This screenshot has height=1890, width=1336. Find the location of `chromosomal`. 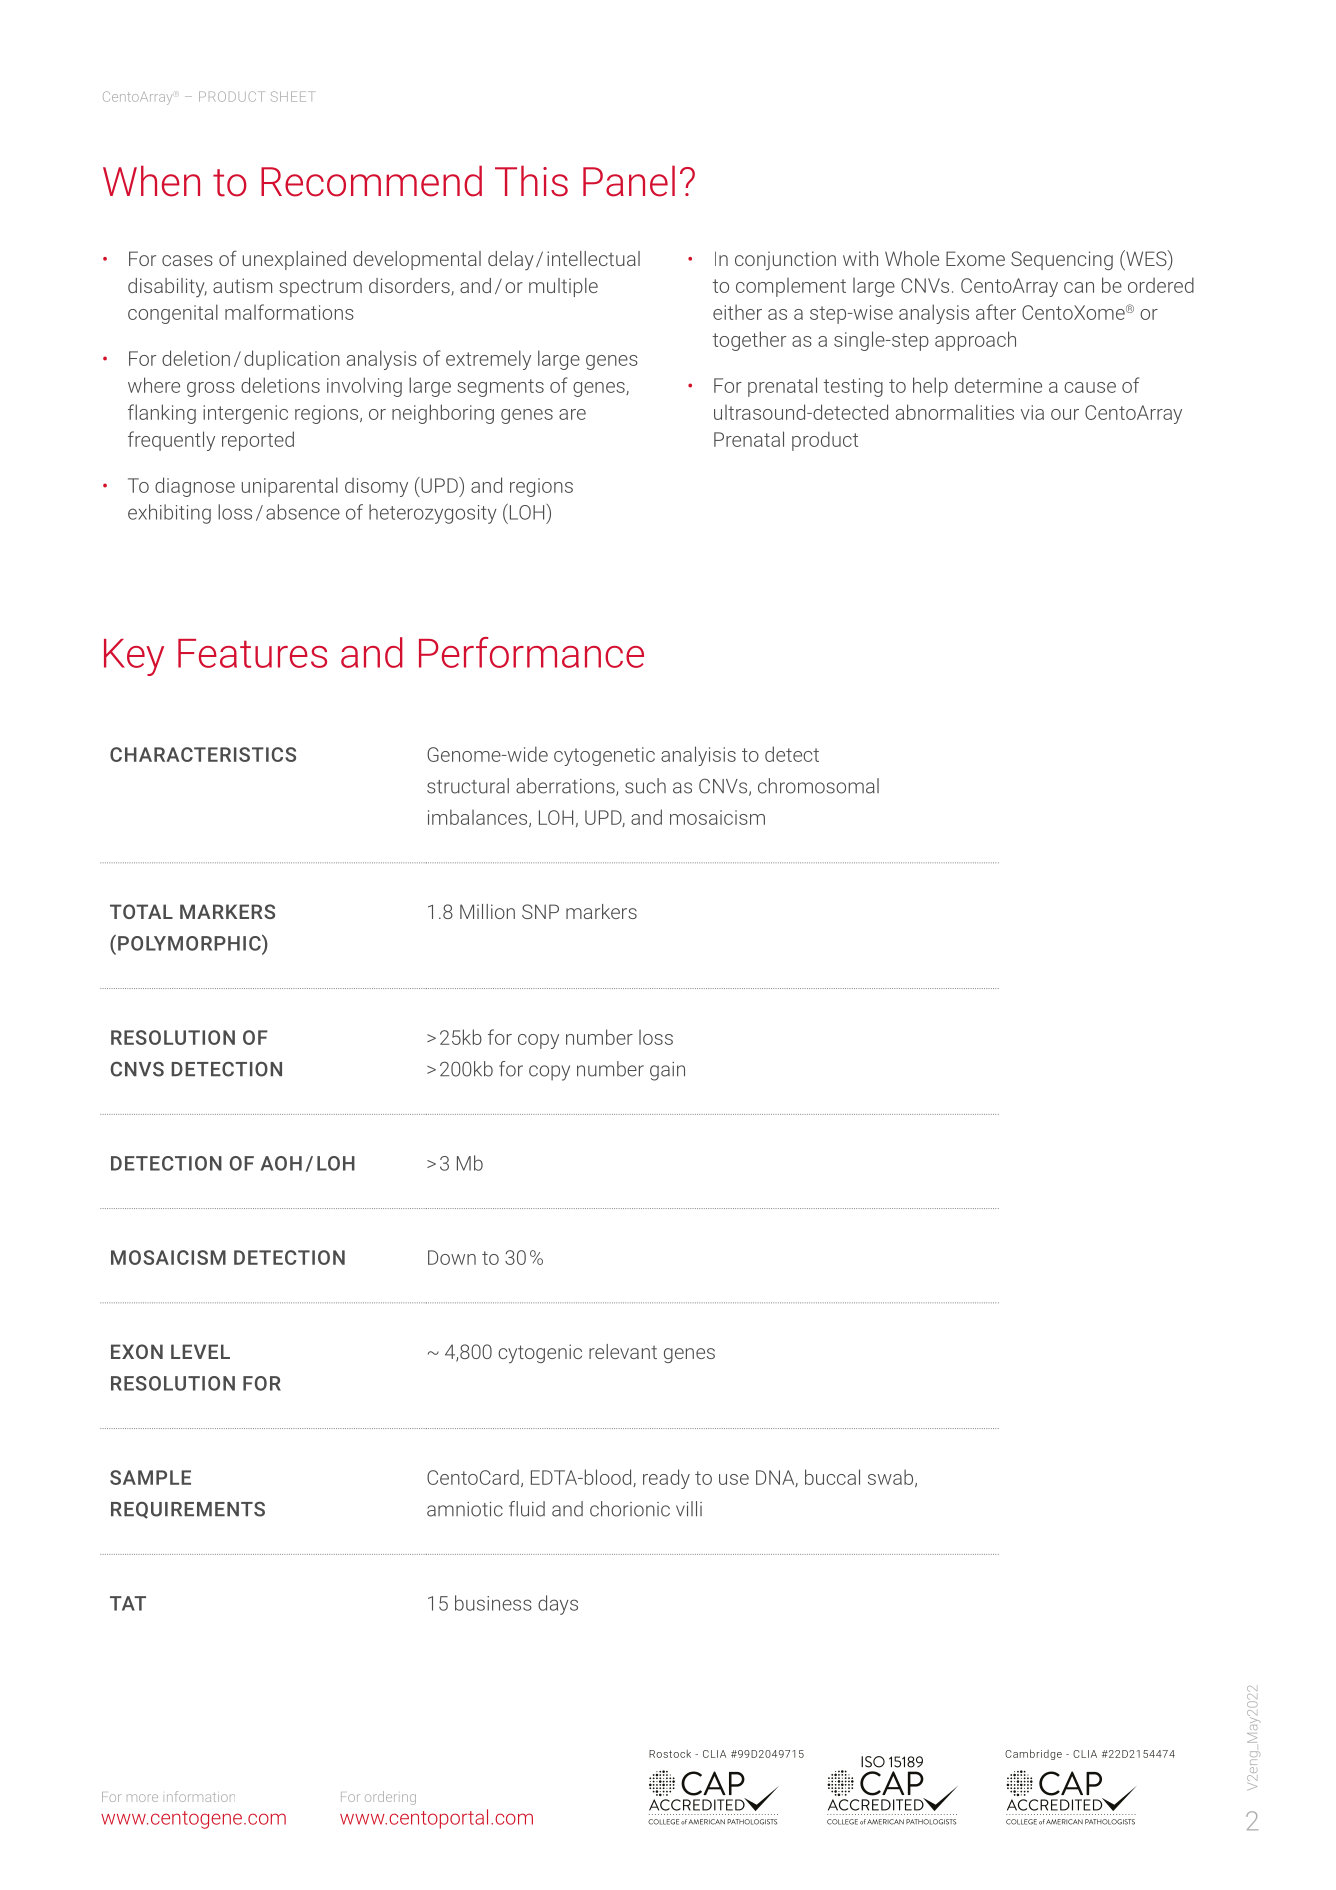

chromosomal is located at coordinates (818, 786).
